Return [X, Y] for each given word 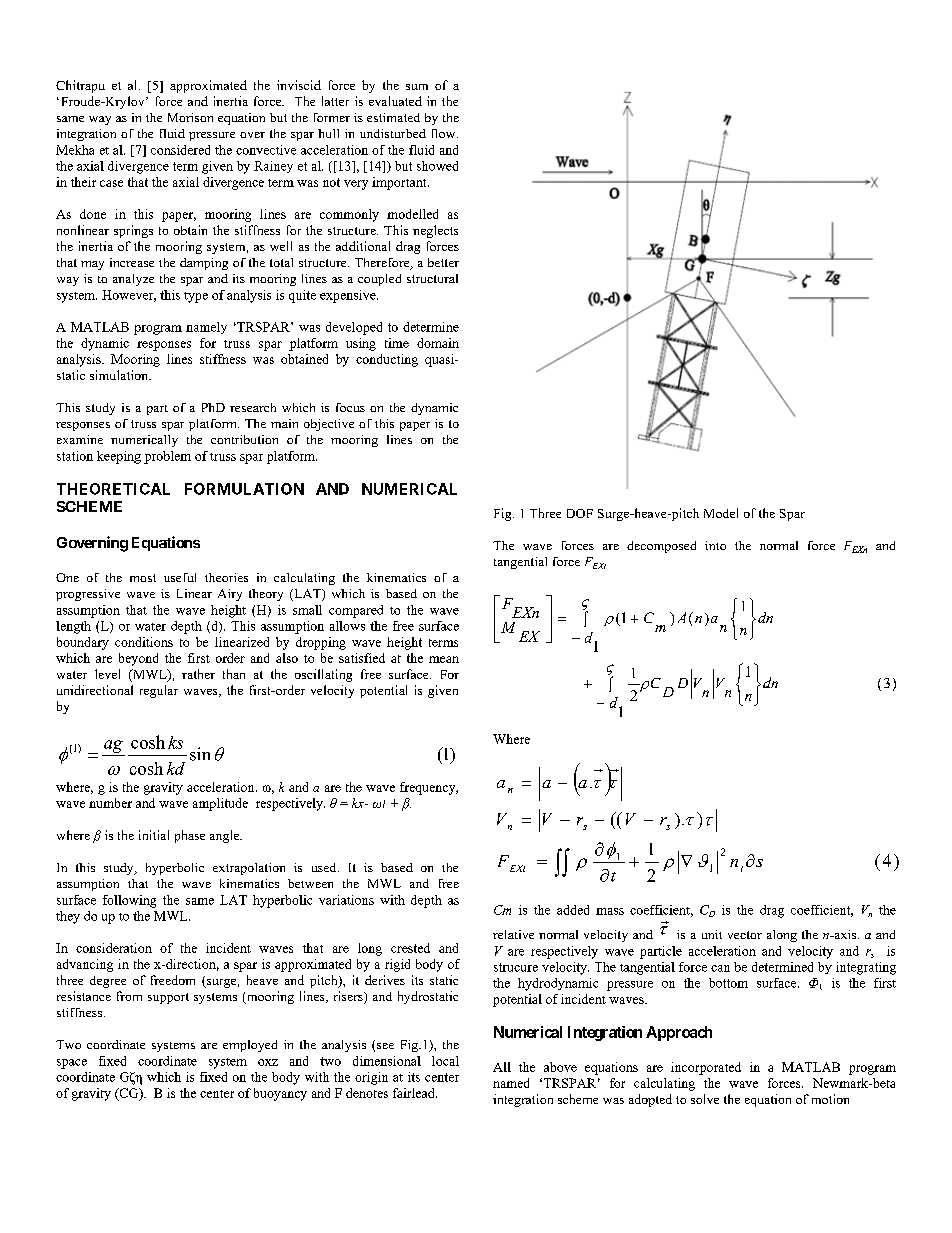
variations [346, 900]
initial [154, 835]
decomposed [661, 547]
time [397, 343]
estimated [393, 117]
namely [206, 328]
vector [745, 935]
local [445, 1061]
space [72, 1064]
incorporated [706, 1068]
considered [180, 150]
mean [444, 659]
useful [180, 577]
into [715, 545]
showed [437, 166]
